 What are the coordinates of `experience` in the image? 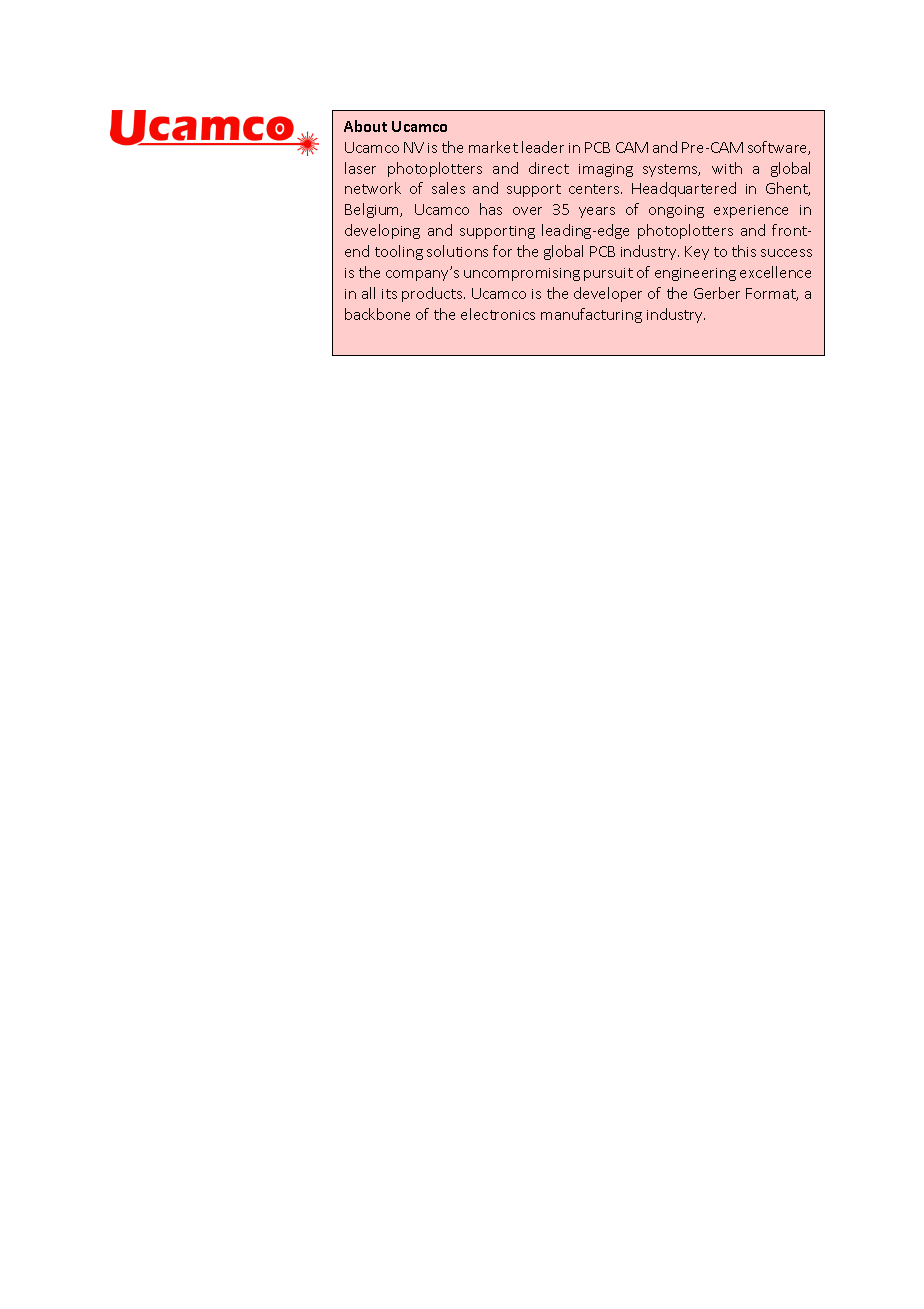 It's located at (751, 211).
